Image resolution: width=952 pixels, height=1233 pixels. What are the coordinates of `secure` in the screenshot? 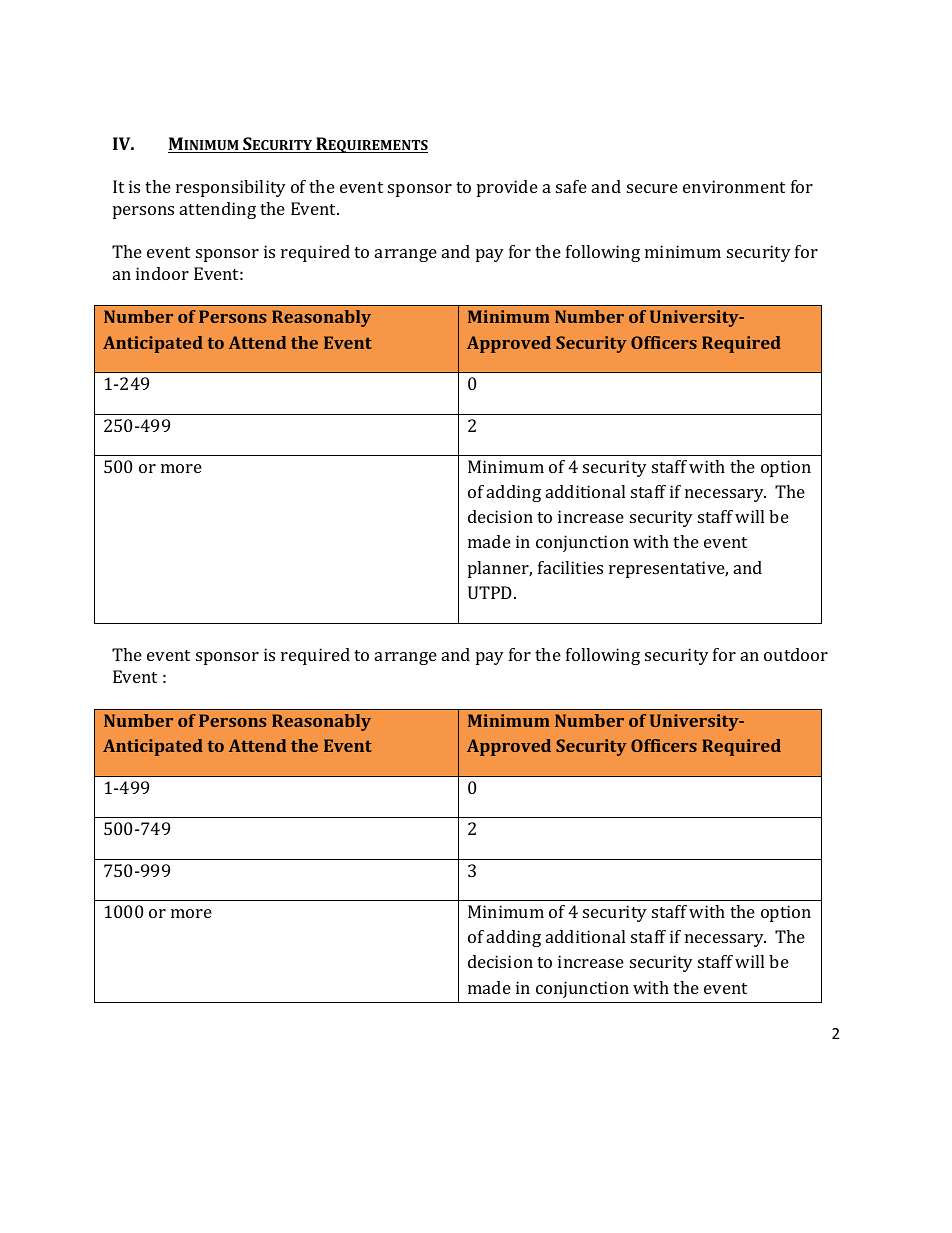 It's located at (652, 188).
